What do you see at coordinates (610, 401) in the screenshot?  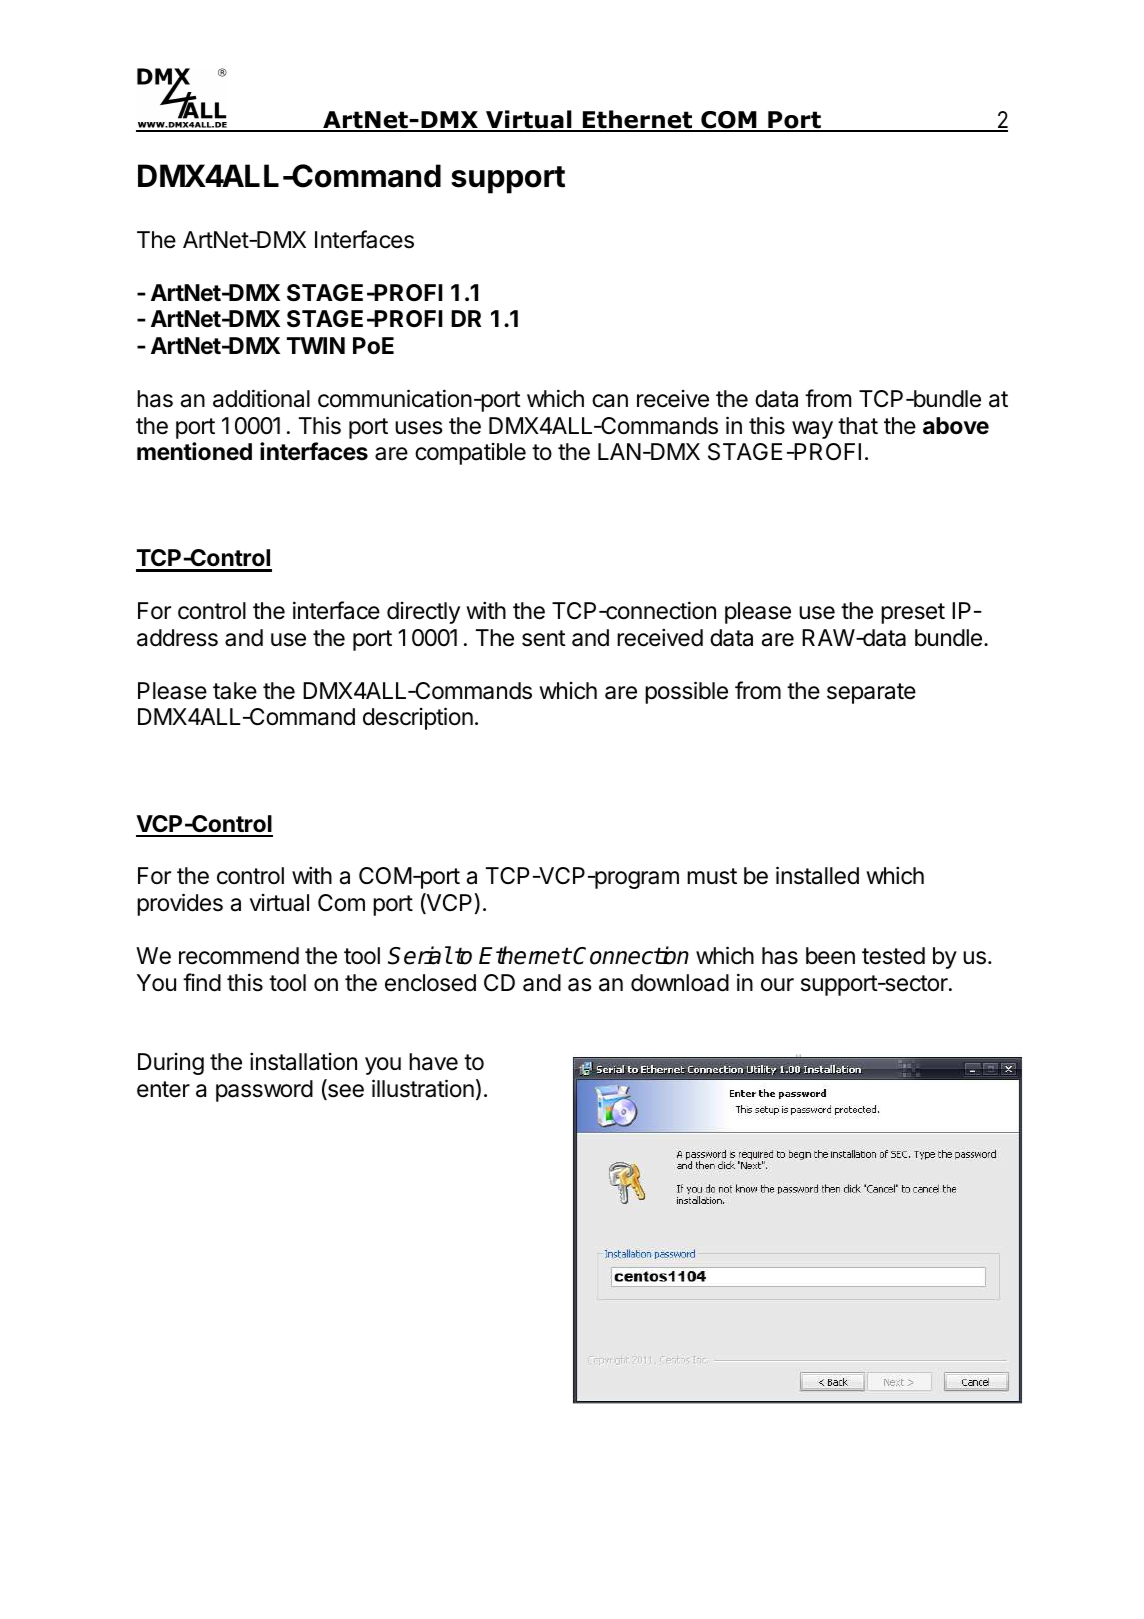 I see `can` at bounding box center [610, 401].
